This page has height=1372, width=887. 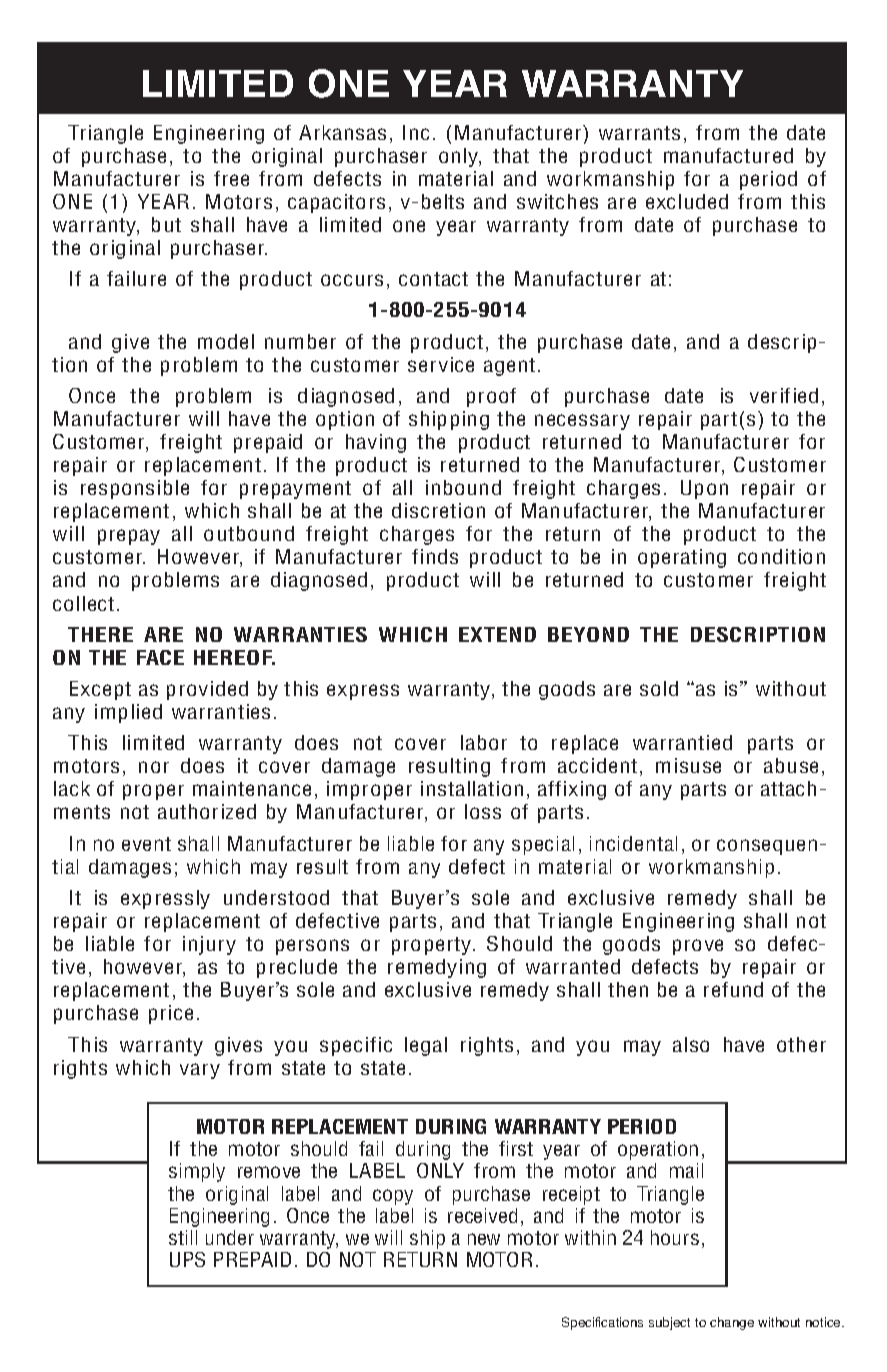 I want to click on manufactured, so click(x=728, y=155).
